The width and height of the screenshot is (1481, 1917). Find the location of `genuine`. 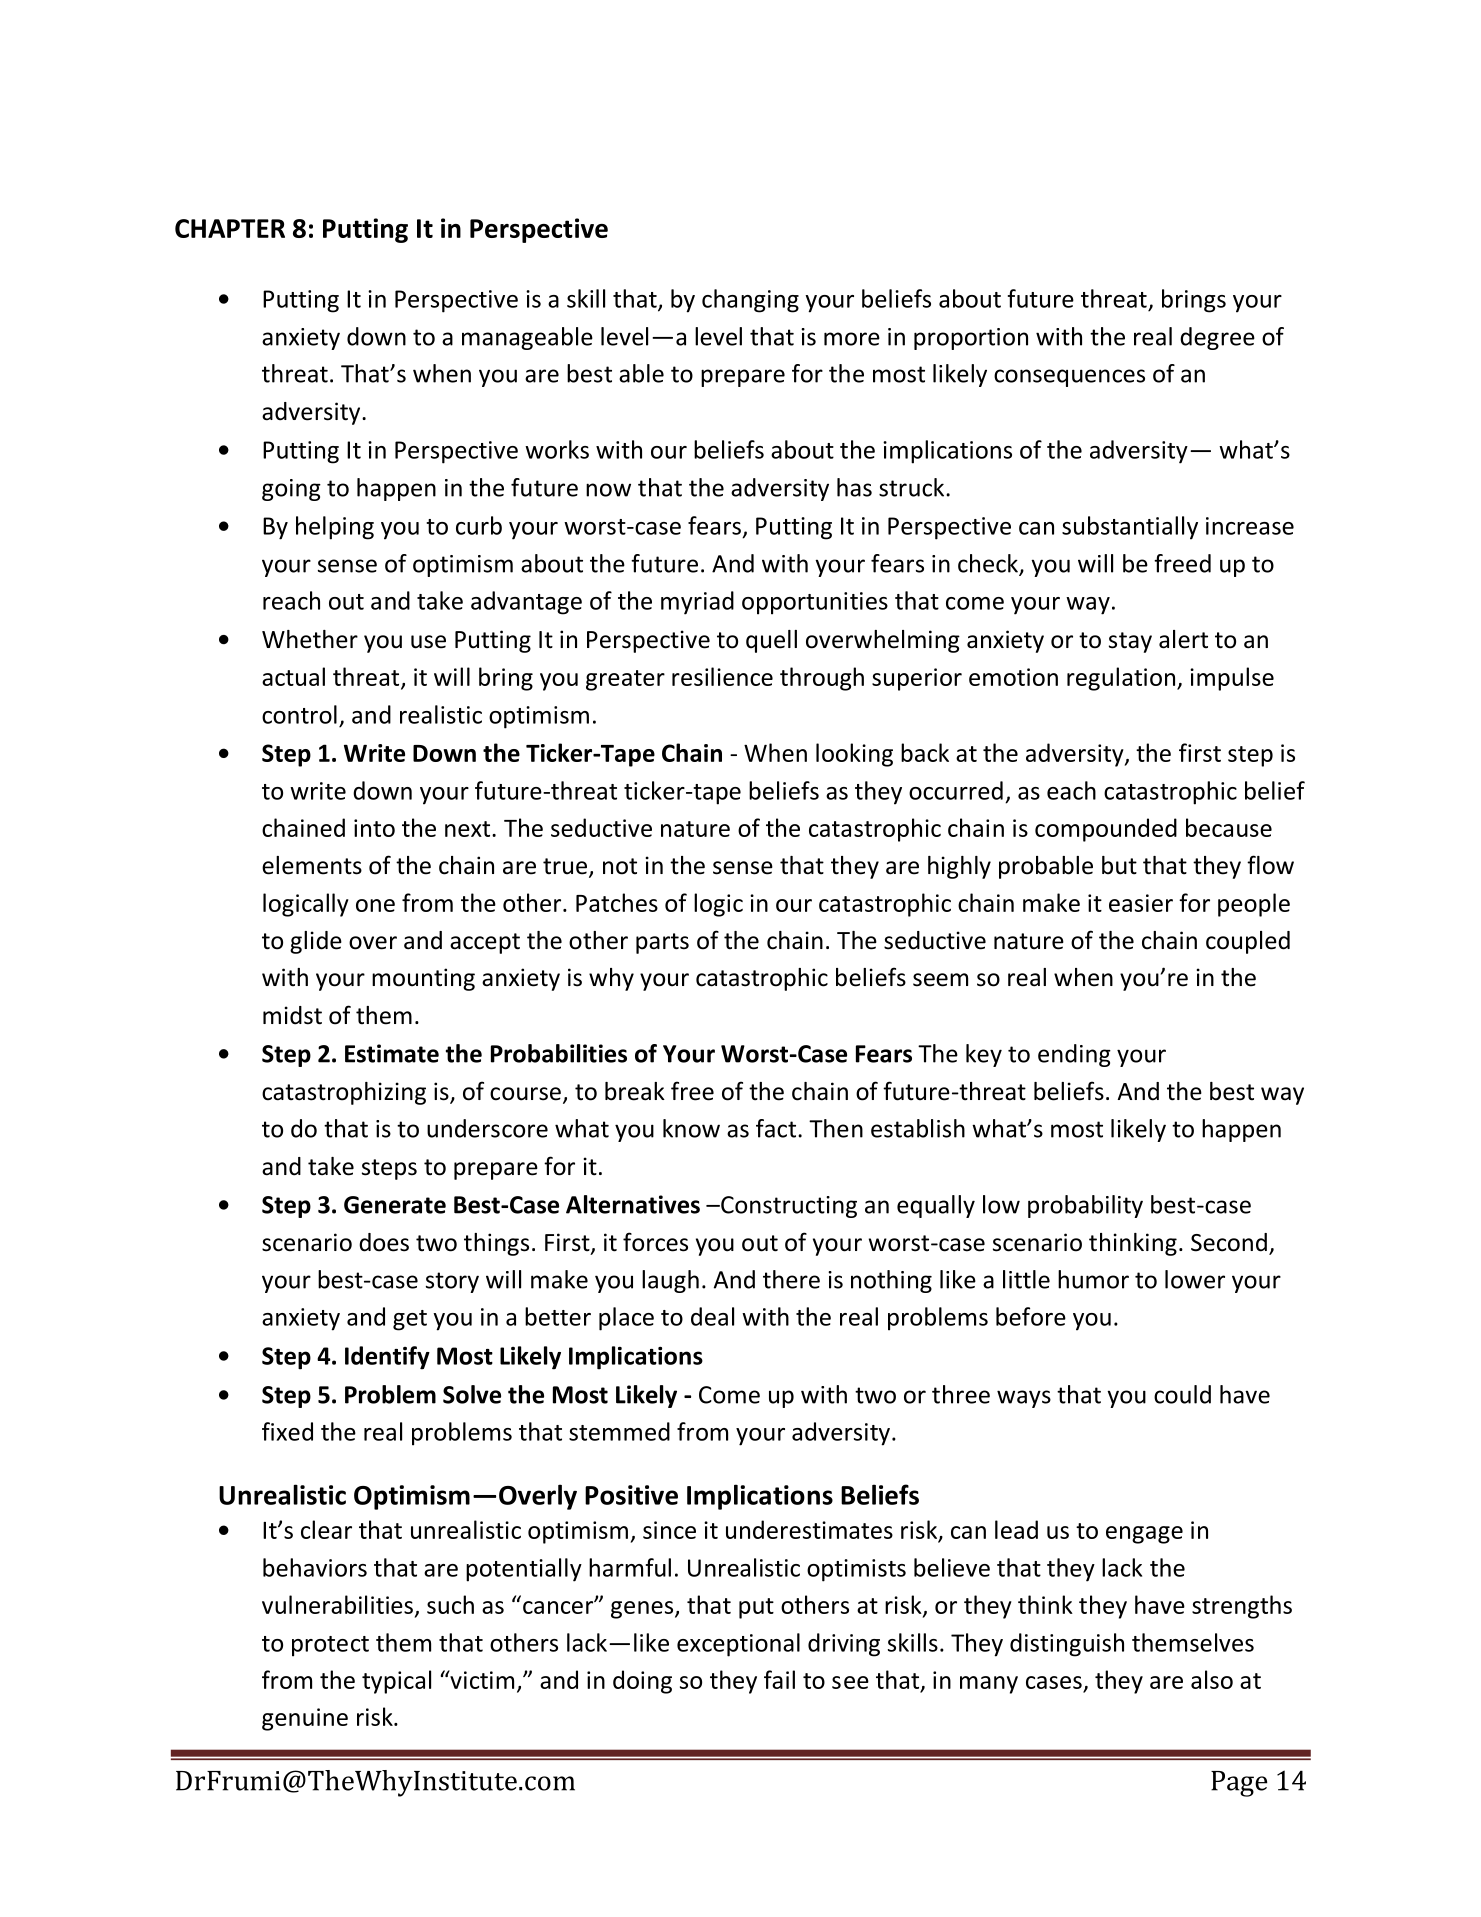

genuine is located at coordinates (305, 1719).
